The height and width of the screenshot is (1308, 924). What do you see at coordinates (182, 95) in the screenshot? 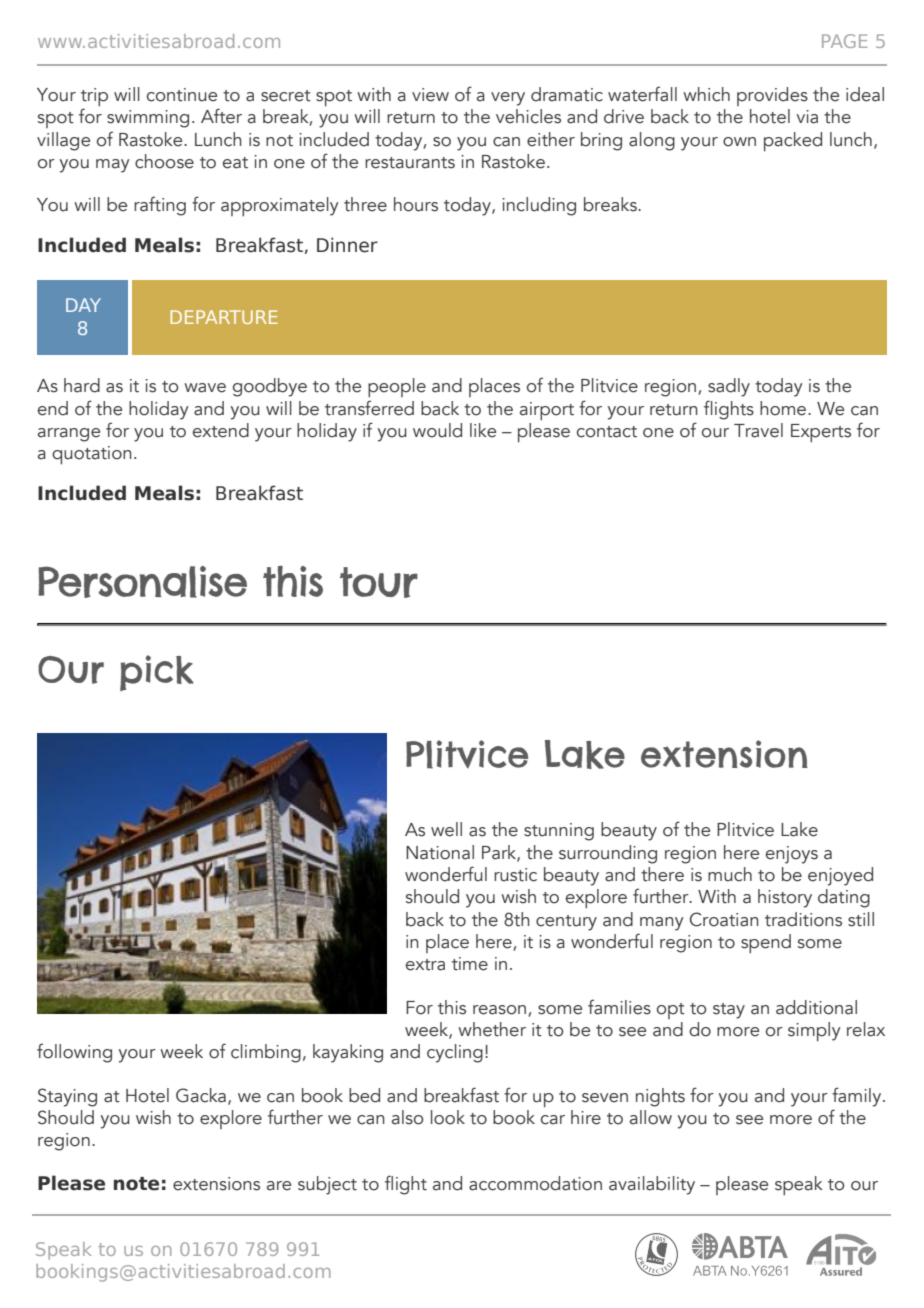
I see `continue` at bounding box center [182, 95].
